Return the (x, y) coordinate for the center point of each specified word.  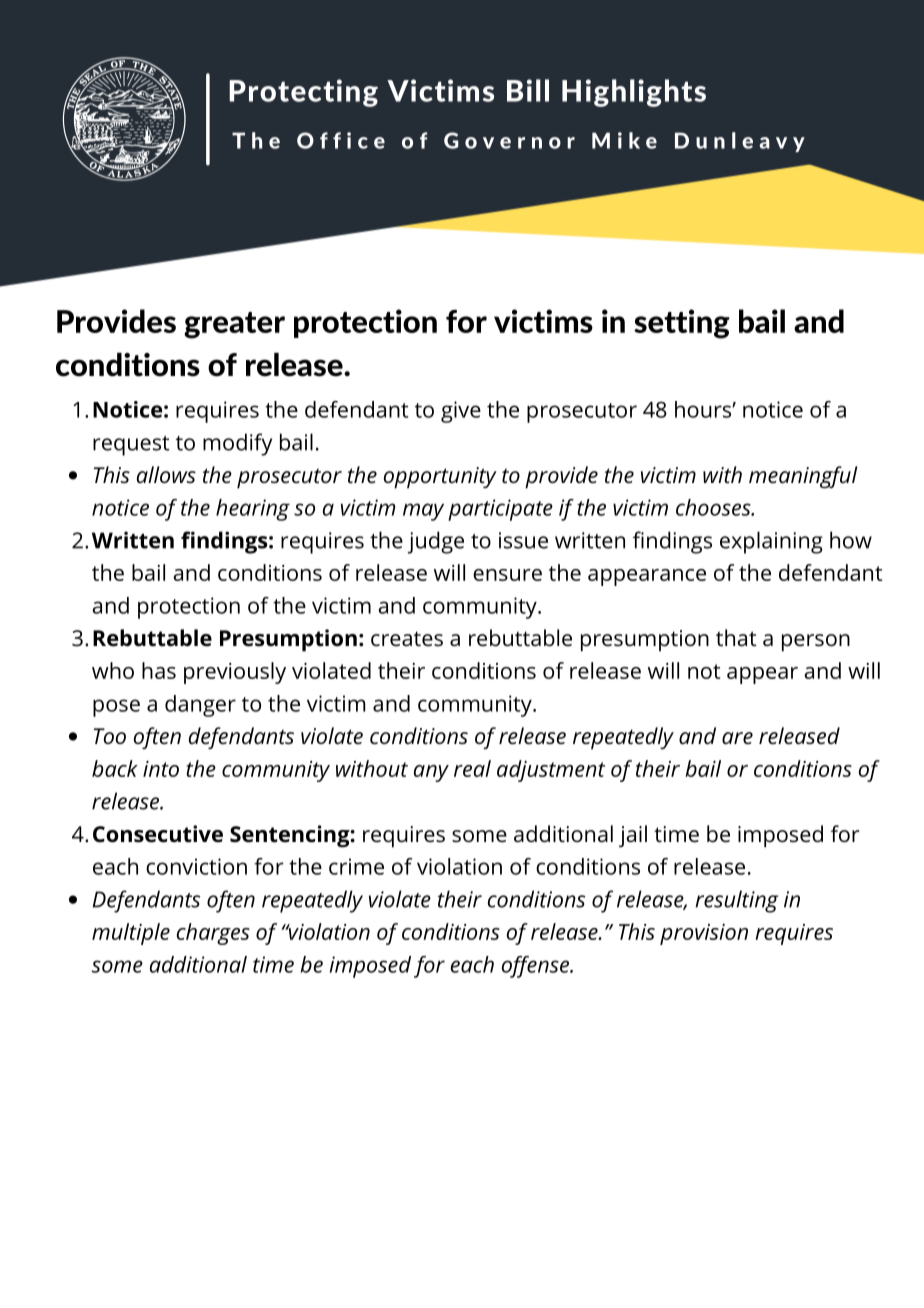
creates (407, 639)
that (736, 638)
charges (213, 934)
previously (235, 673)
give (461, 412)
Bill (528, 90)
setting (682, 324)
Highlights (634, 93)
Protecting (303, 93)
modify (237, 444)
